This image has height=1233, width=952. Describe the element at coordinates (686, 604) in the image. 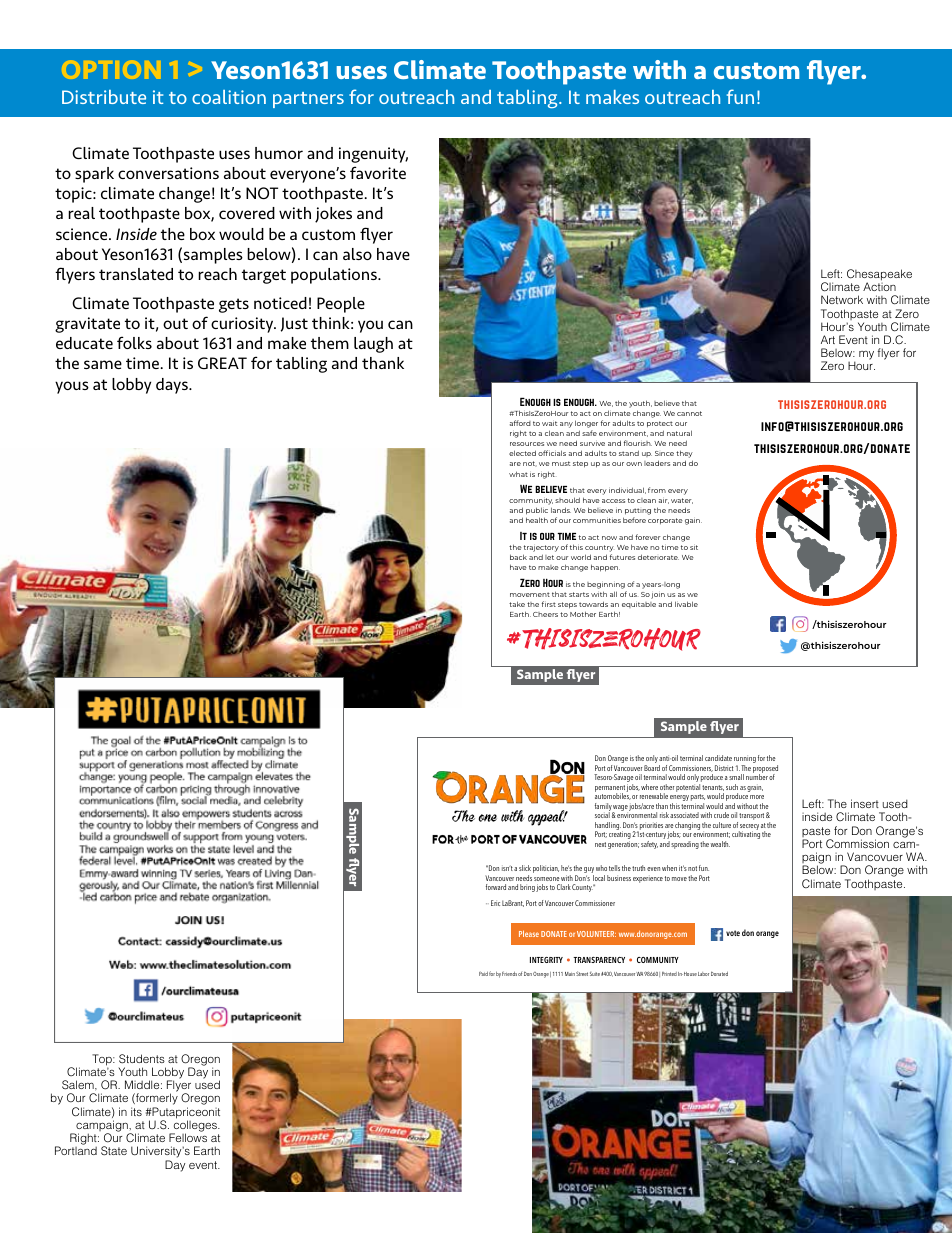

I see `livable` at that location.
